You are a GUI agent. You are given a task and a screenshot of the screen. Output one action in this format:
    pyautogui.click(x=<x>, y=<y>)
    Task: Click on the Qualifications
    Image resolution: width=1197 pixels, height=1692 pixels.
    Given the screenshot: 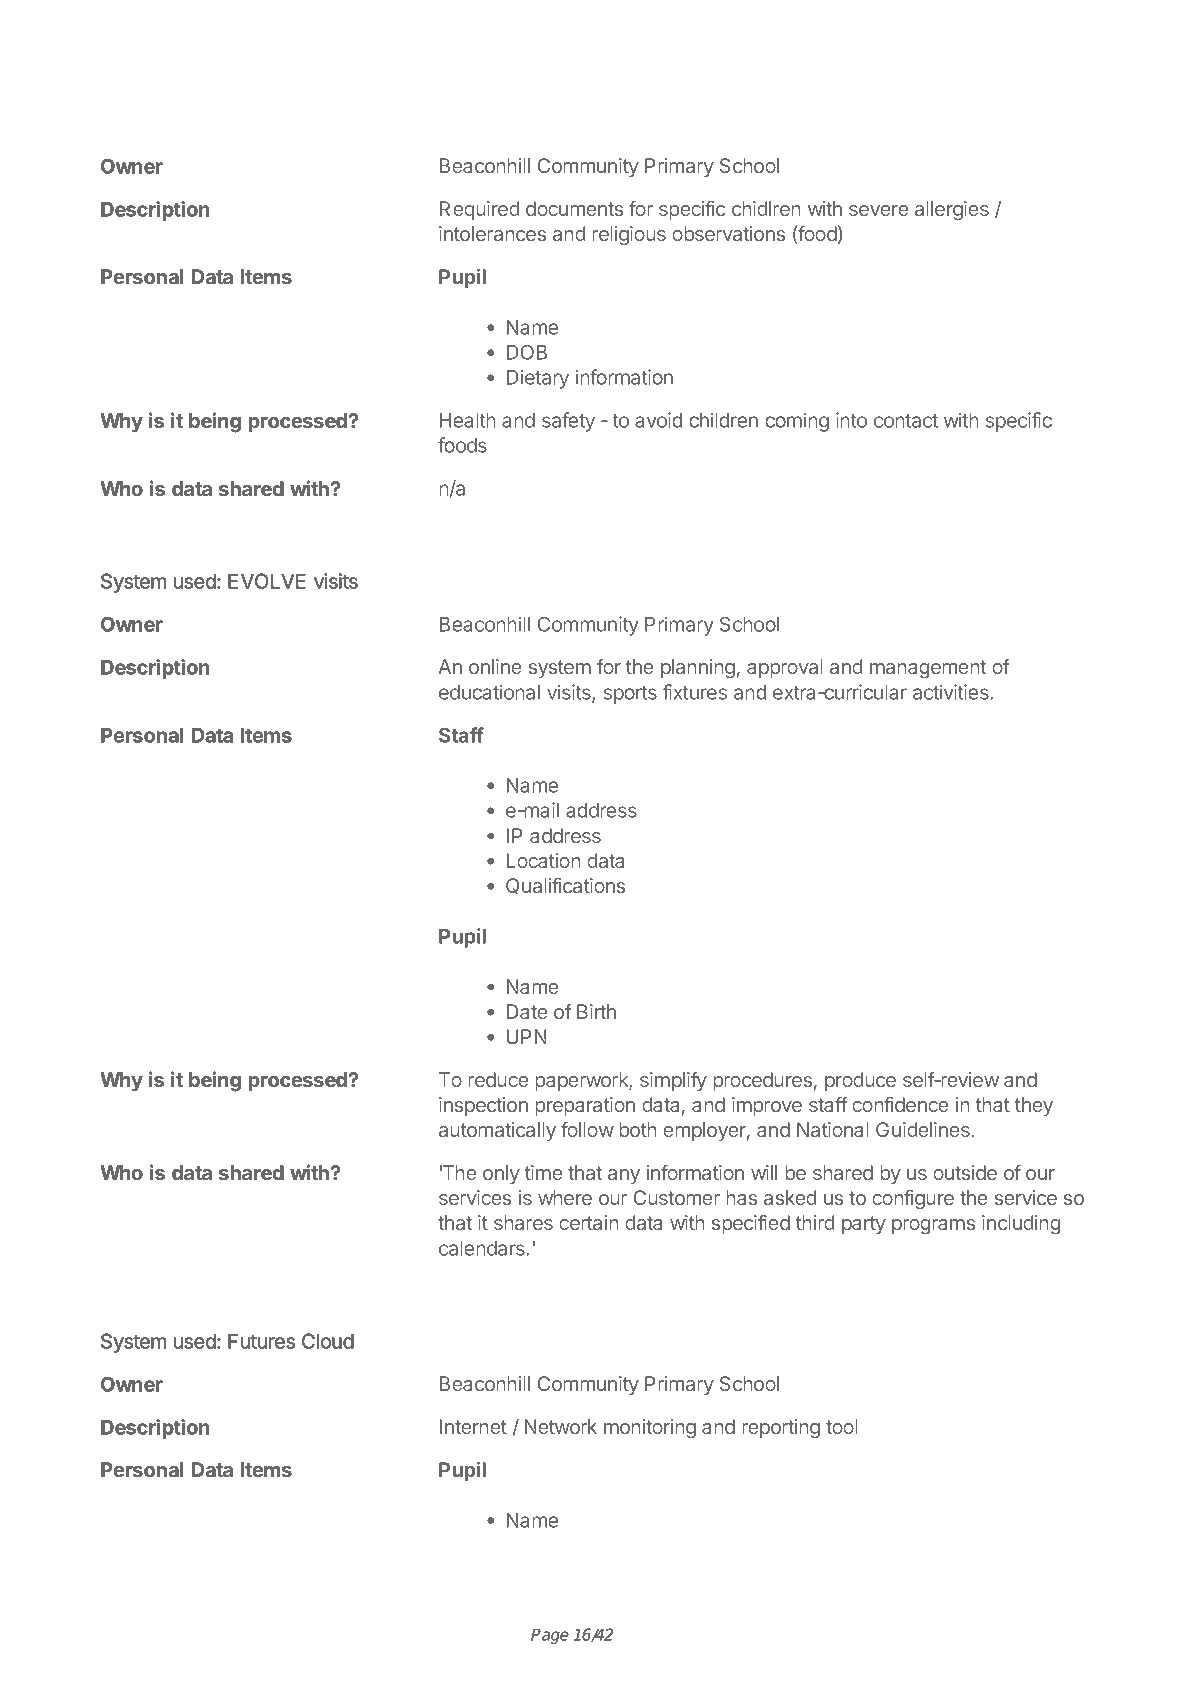 What is the action you would take?
    pyautogui.click(x=565, y=886)
